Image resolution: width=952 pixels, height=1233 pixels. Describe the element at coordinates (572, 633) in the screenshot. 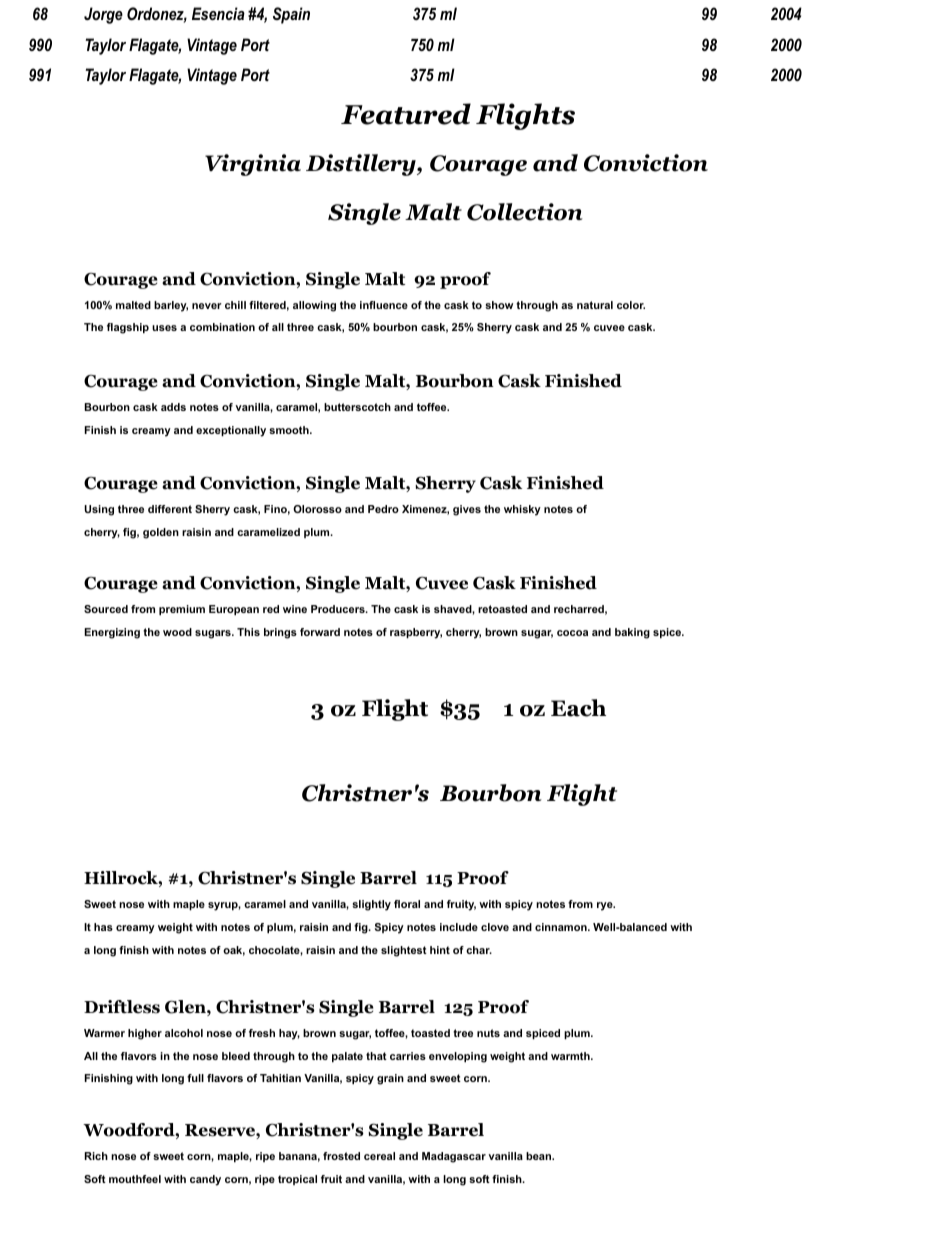

I see `cocoa` at that location.
